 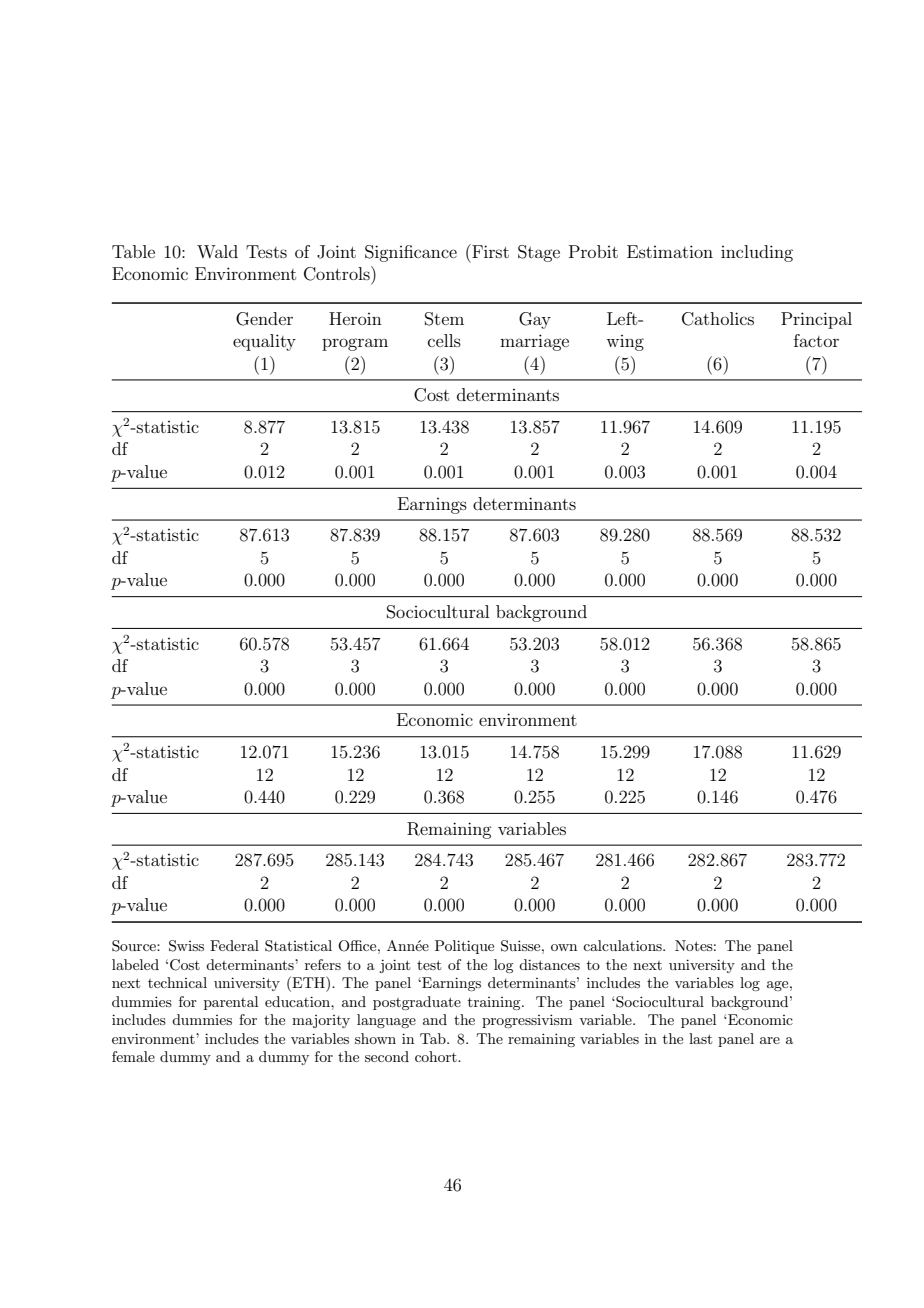 I want to click on First, so click(x=489, y=251).
